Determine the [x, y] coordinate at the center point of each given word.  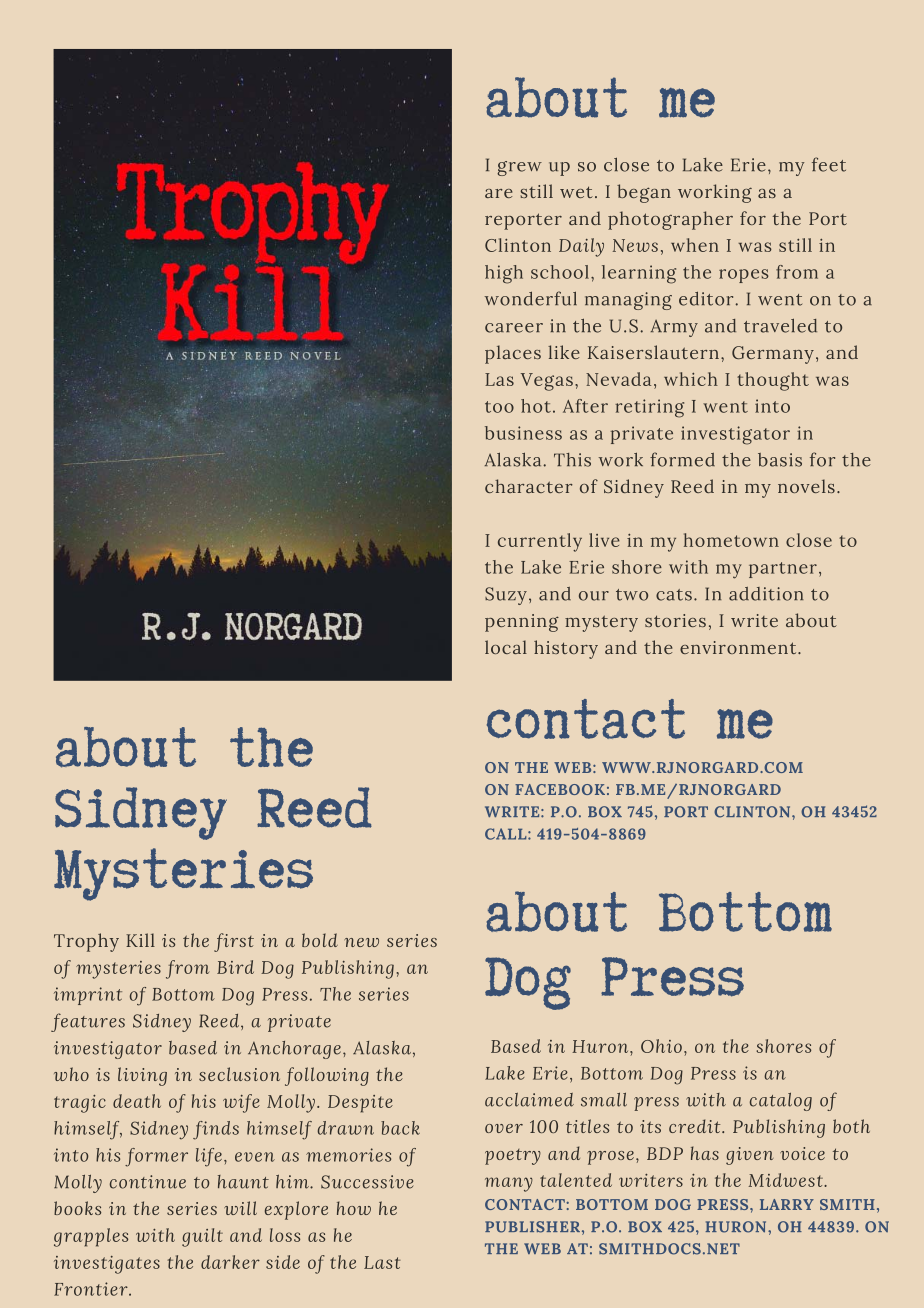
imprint [88, 996]
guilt [202, 1237]
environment [739, 647]
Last [382, 1262]
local [506, 647]
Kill [140, 940]
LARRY [787, 1204]
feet [829, 164]
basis [780, 460]
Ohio [661, 1046]
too [499, 407]
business [523, 433]
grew [519, 168]
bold [320, 940]
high [504, 274]
